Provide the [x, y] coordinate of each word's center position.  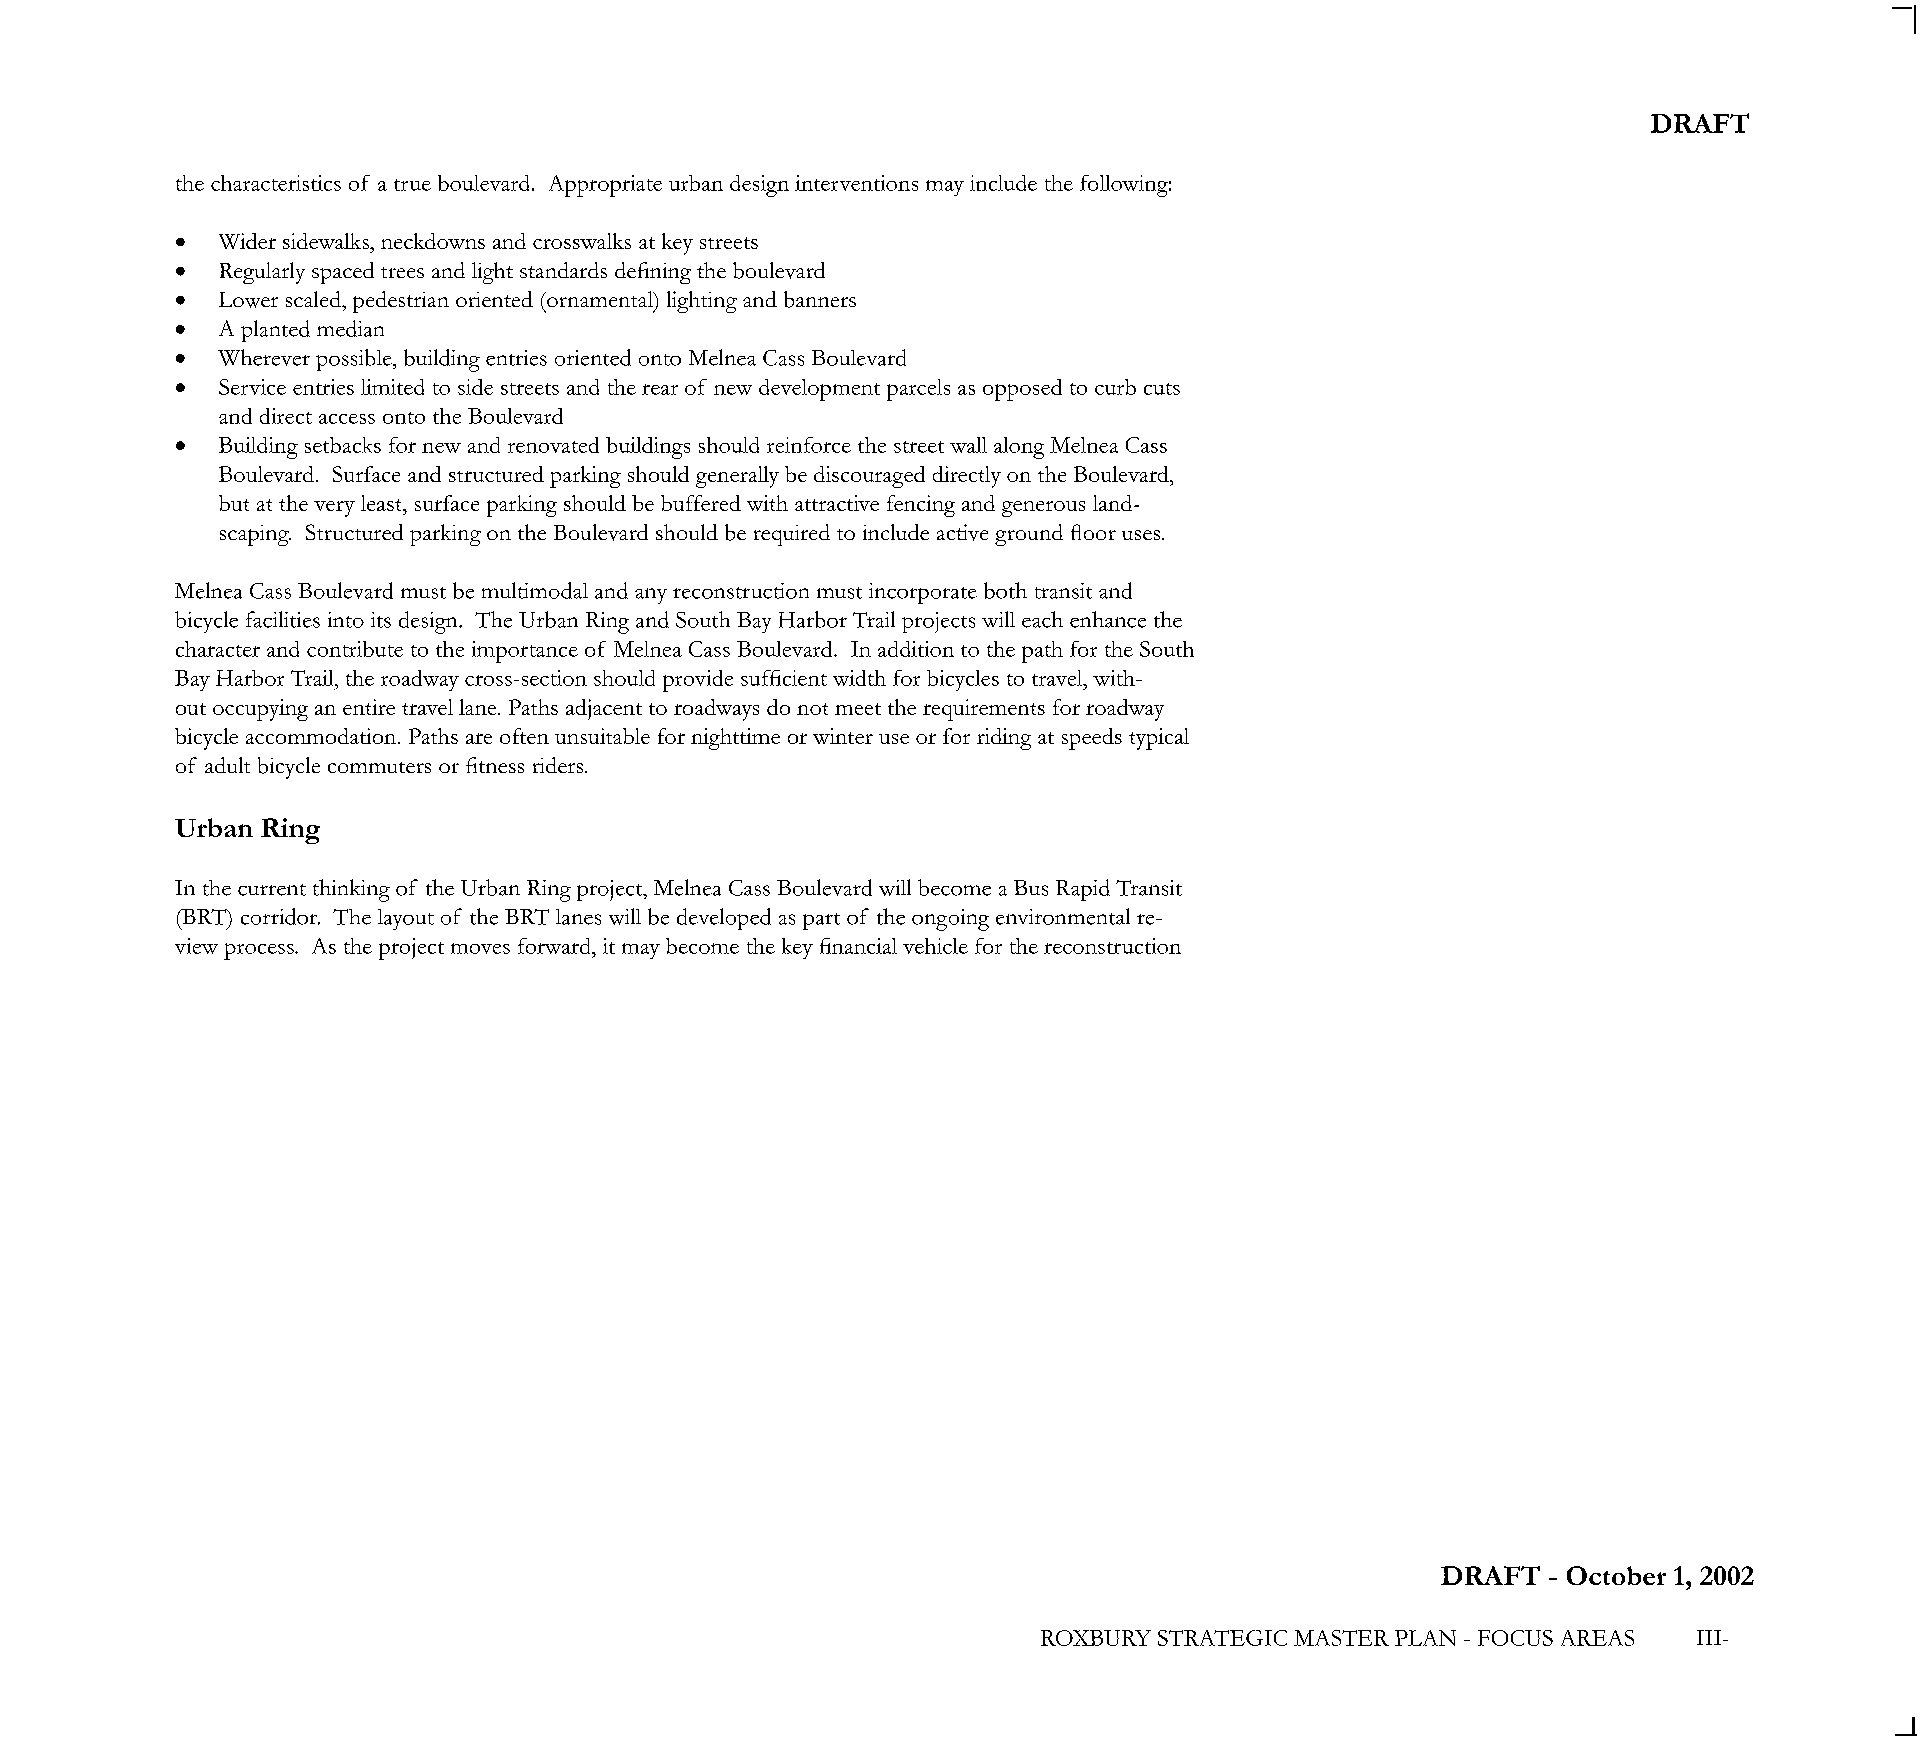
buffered [701, 503]
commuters [379, 767]
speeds [1092, 739]
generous [1043, 509]
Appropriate [605, 186]
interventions [856, 183]
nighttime [735, 739]
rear [660, 389]
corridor [280, 916]
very [334, 509]
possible [355, 360]
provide [698, 681]
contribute [355, 649]
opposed [1022, 390]
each [1042, 619]
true [412, 185]
